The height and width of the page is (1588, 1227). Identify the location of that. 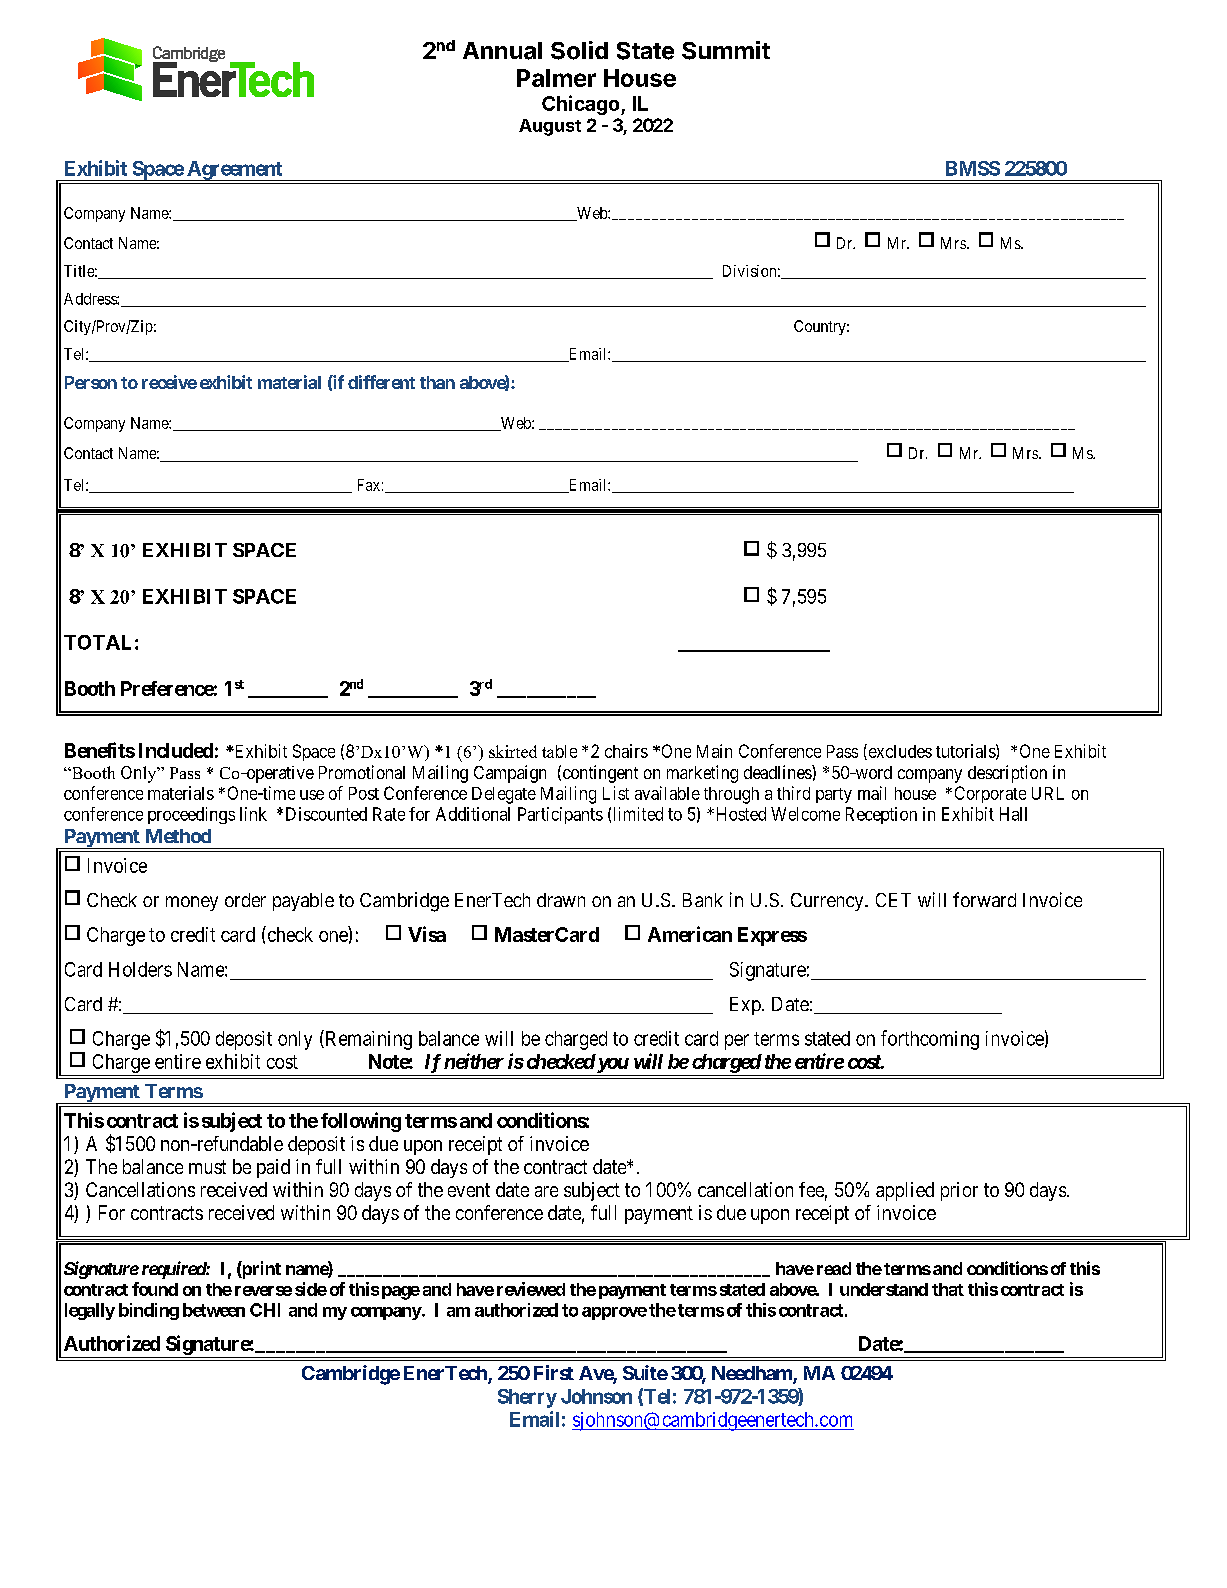
(948, 1289).
